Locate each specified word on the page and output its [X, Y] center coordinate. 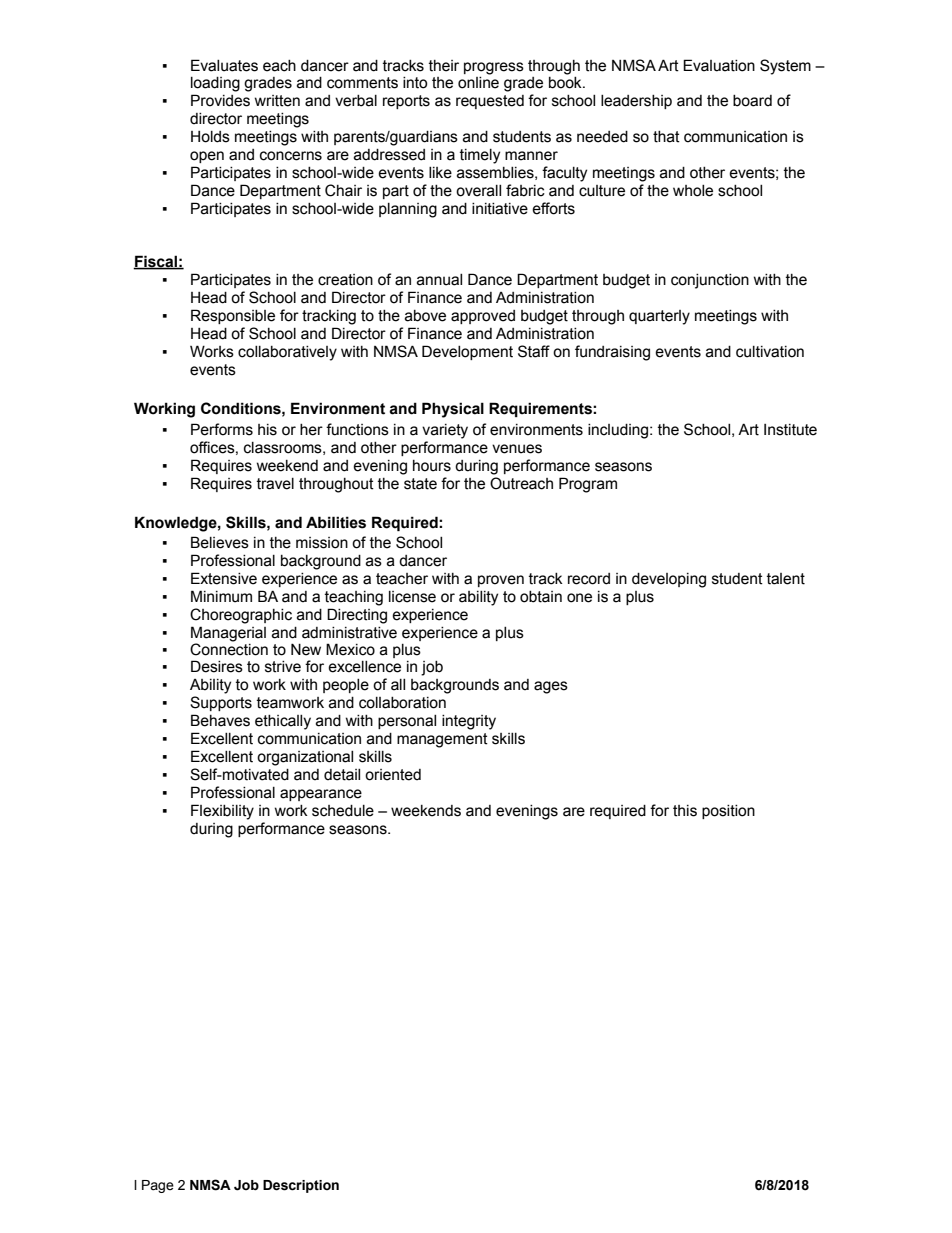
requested [490, 102]
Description [301, 1186]
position [728, 812]
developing [669, 580]
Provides [220, 100]
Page [158, 1186]
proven [501, 581]
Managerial [228, 635]
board [752, 101]
